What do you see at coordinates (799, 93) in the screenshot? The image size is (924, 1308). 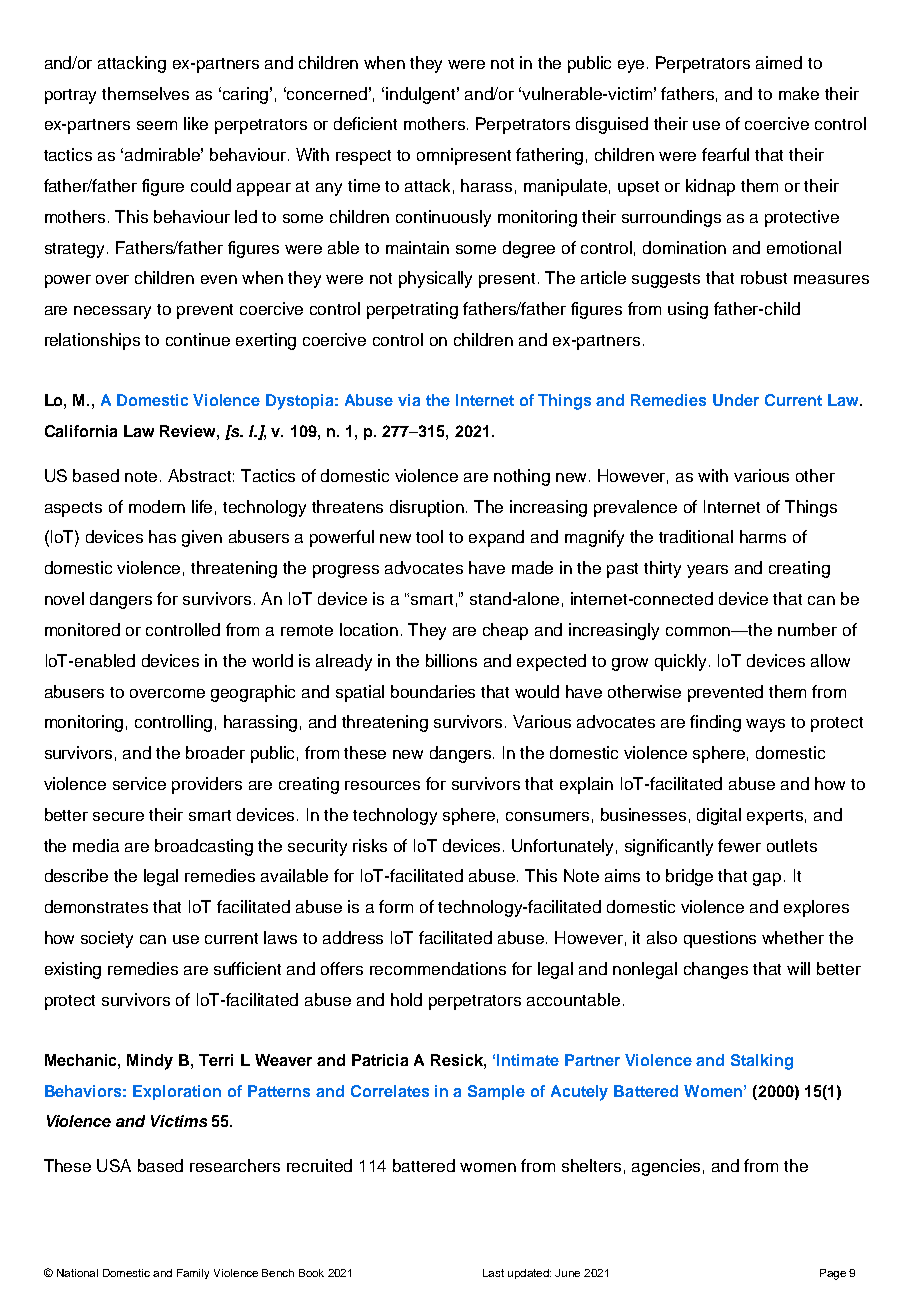 I see `make` at bounding box center [799, 93].
